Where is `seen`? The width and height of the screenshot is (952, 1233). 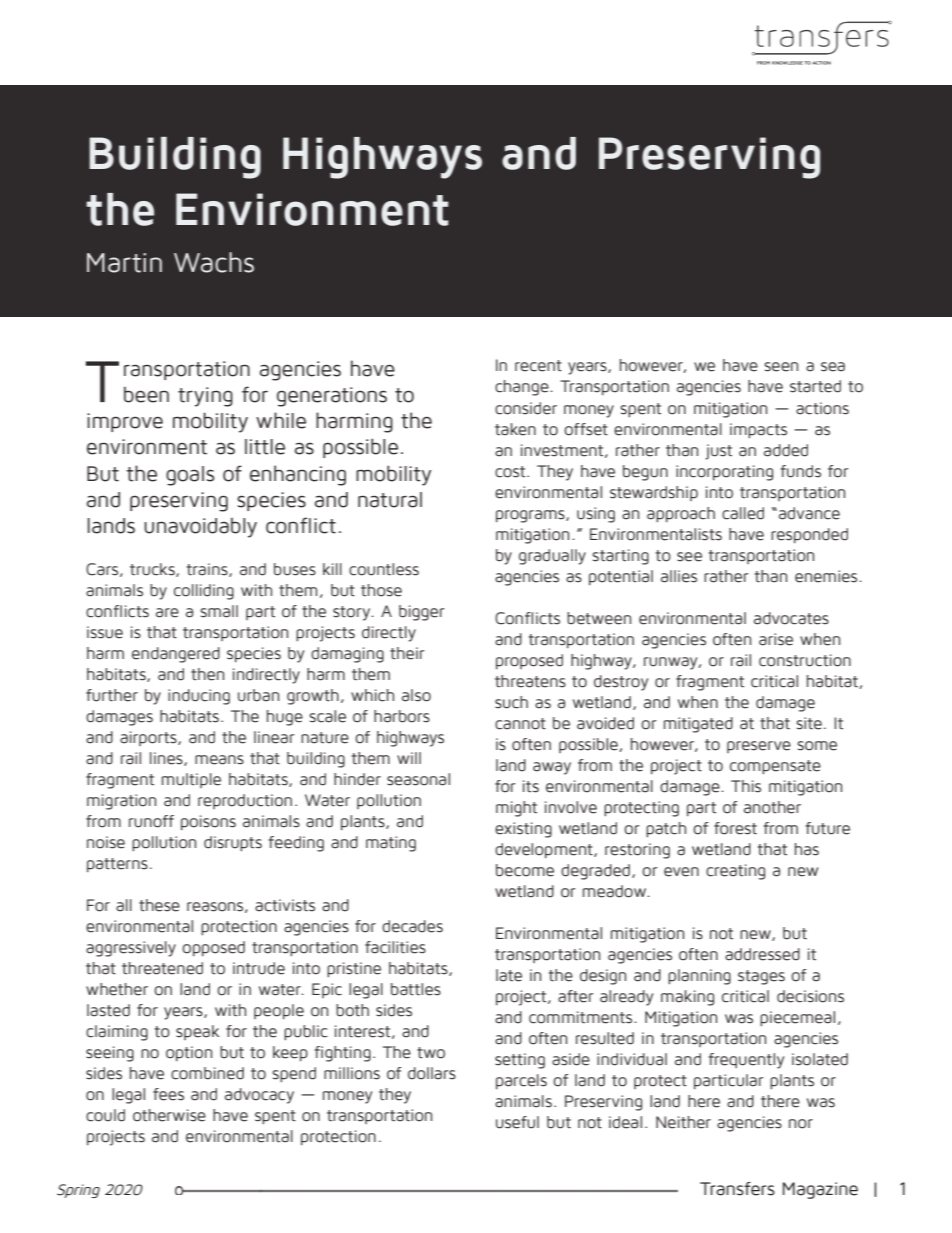 seen is located at coordinates (781, 367).
